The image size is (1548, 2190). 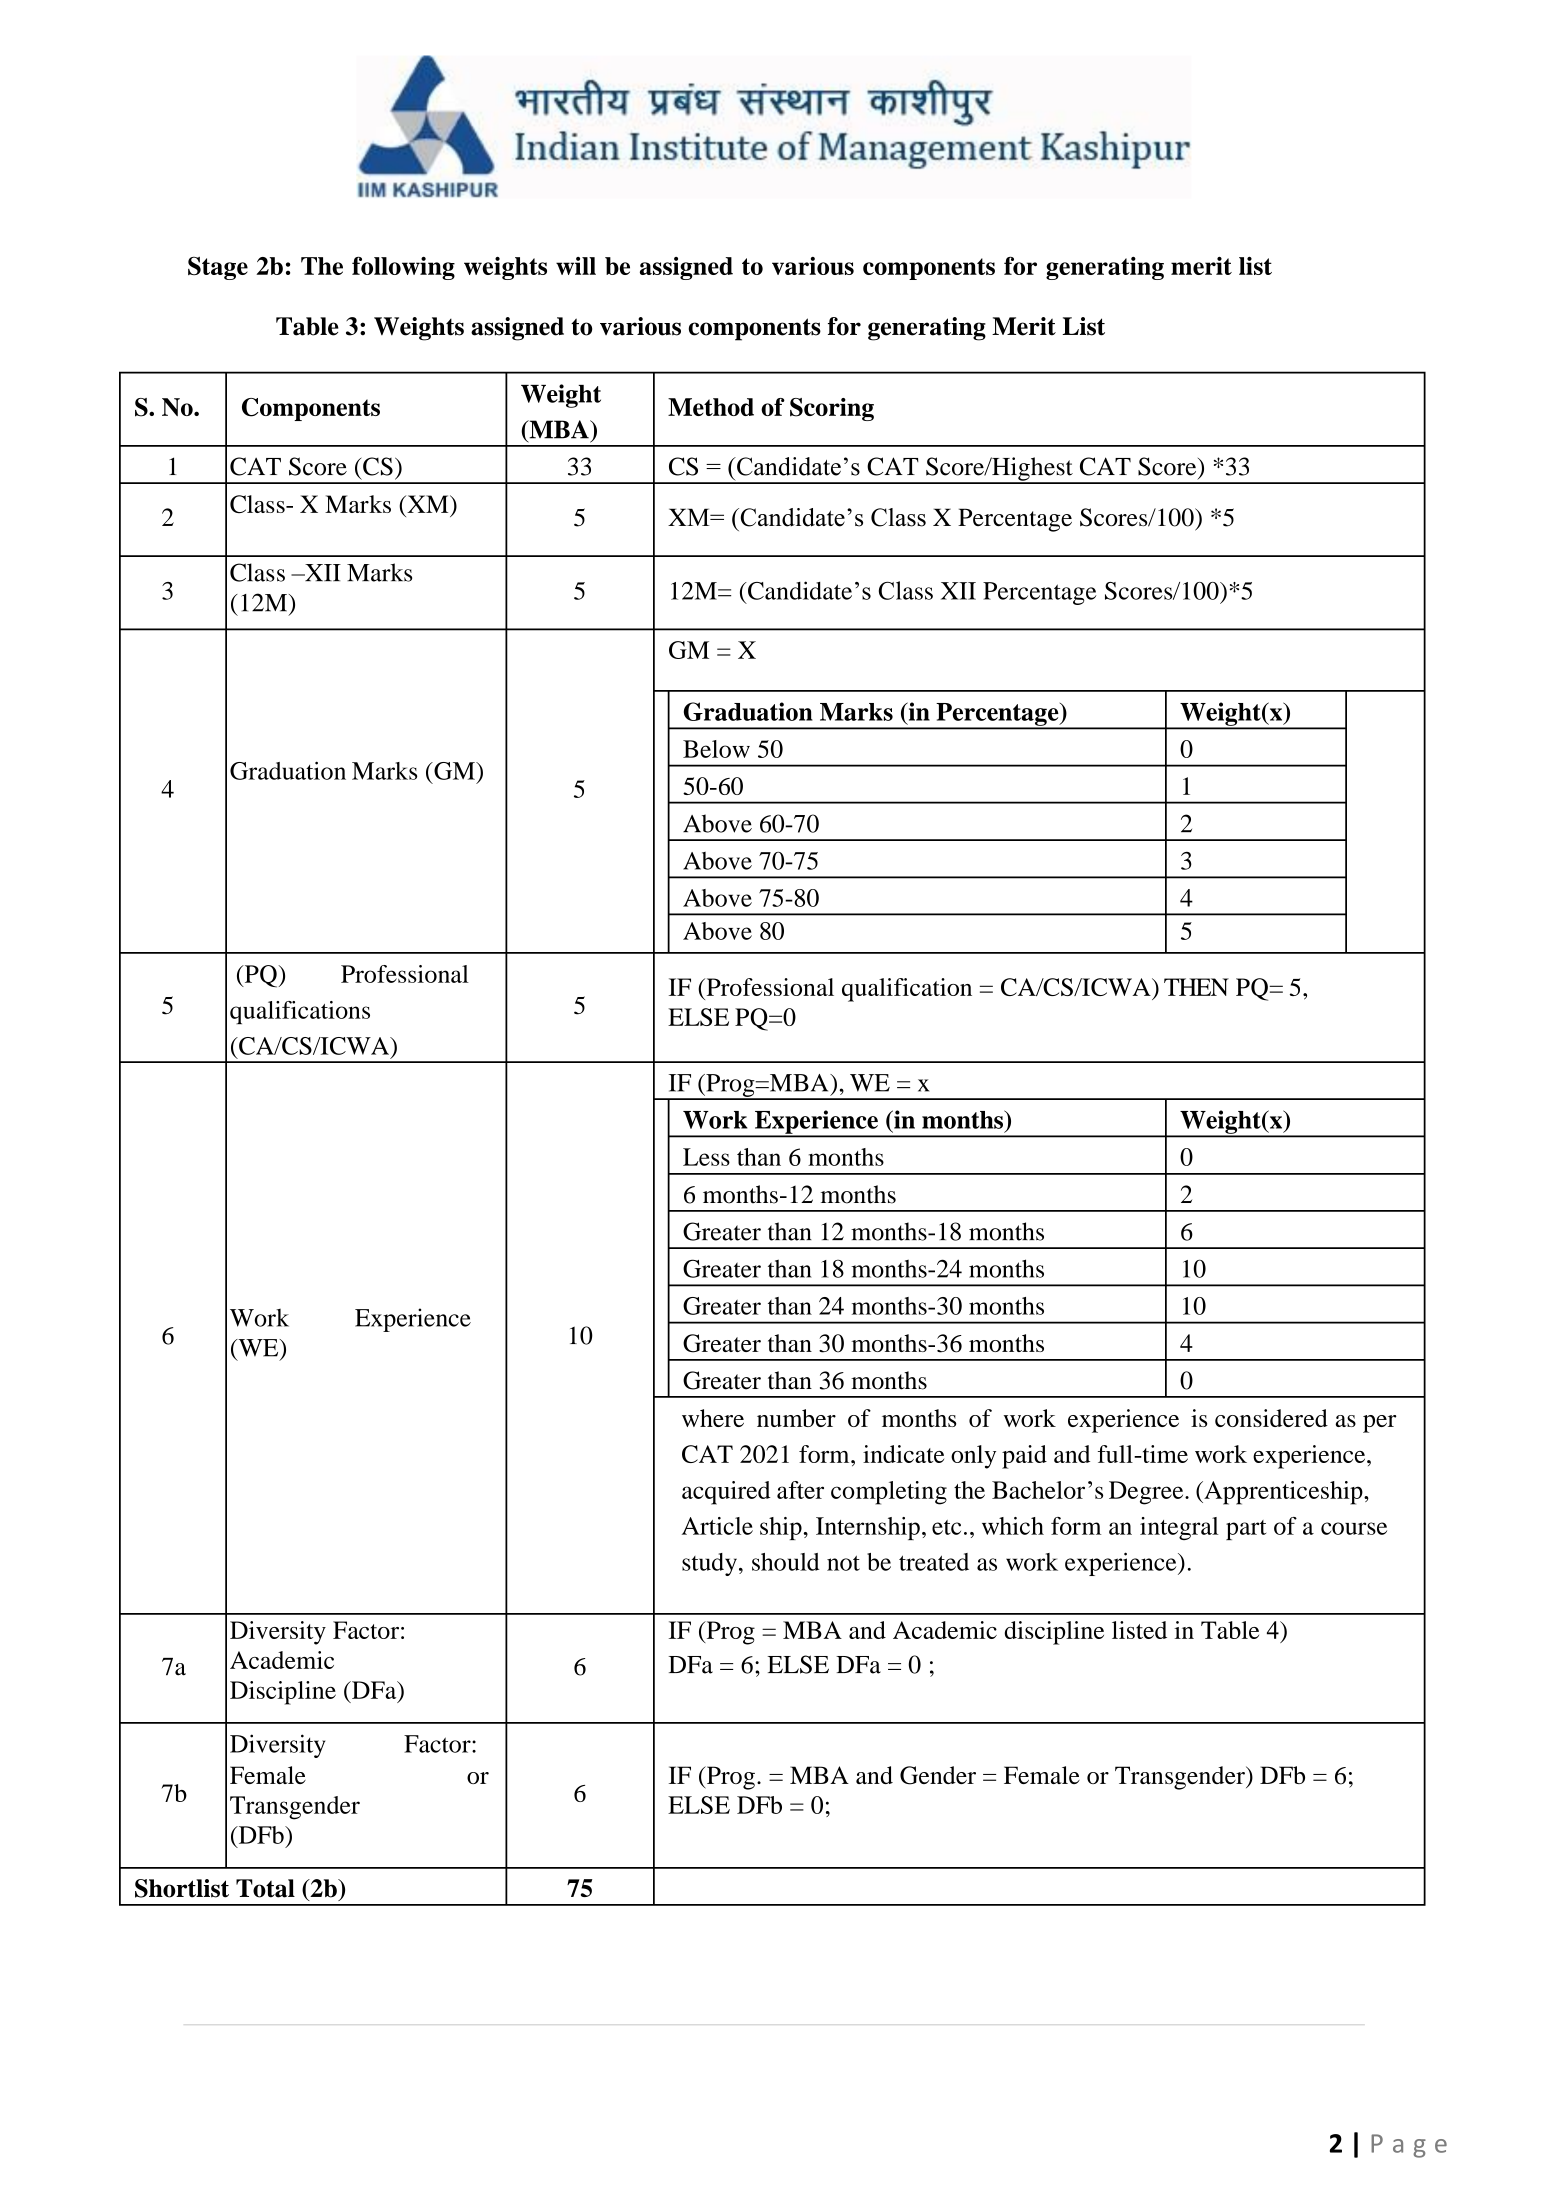 I want to click on Less, so click(x=706, y=1157).
